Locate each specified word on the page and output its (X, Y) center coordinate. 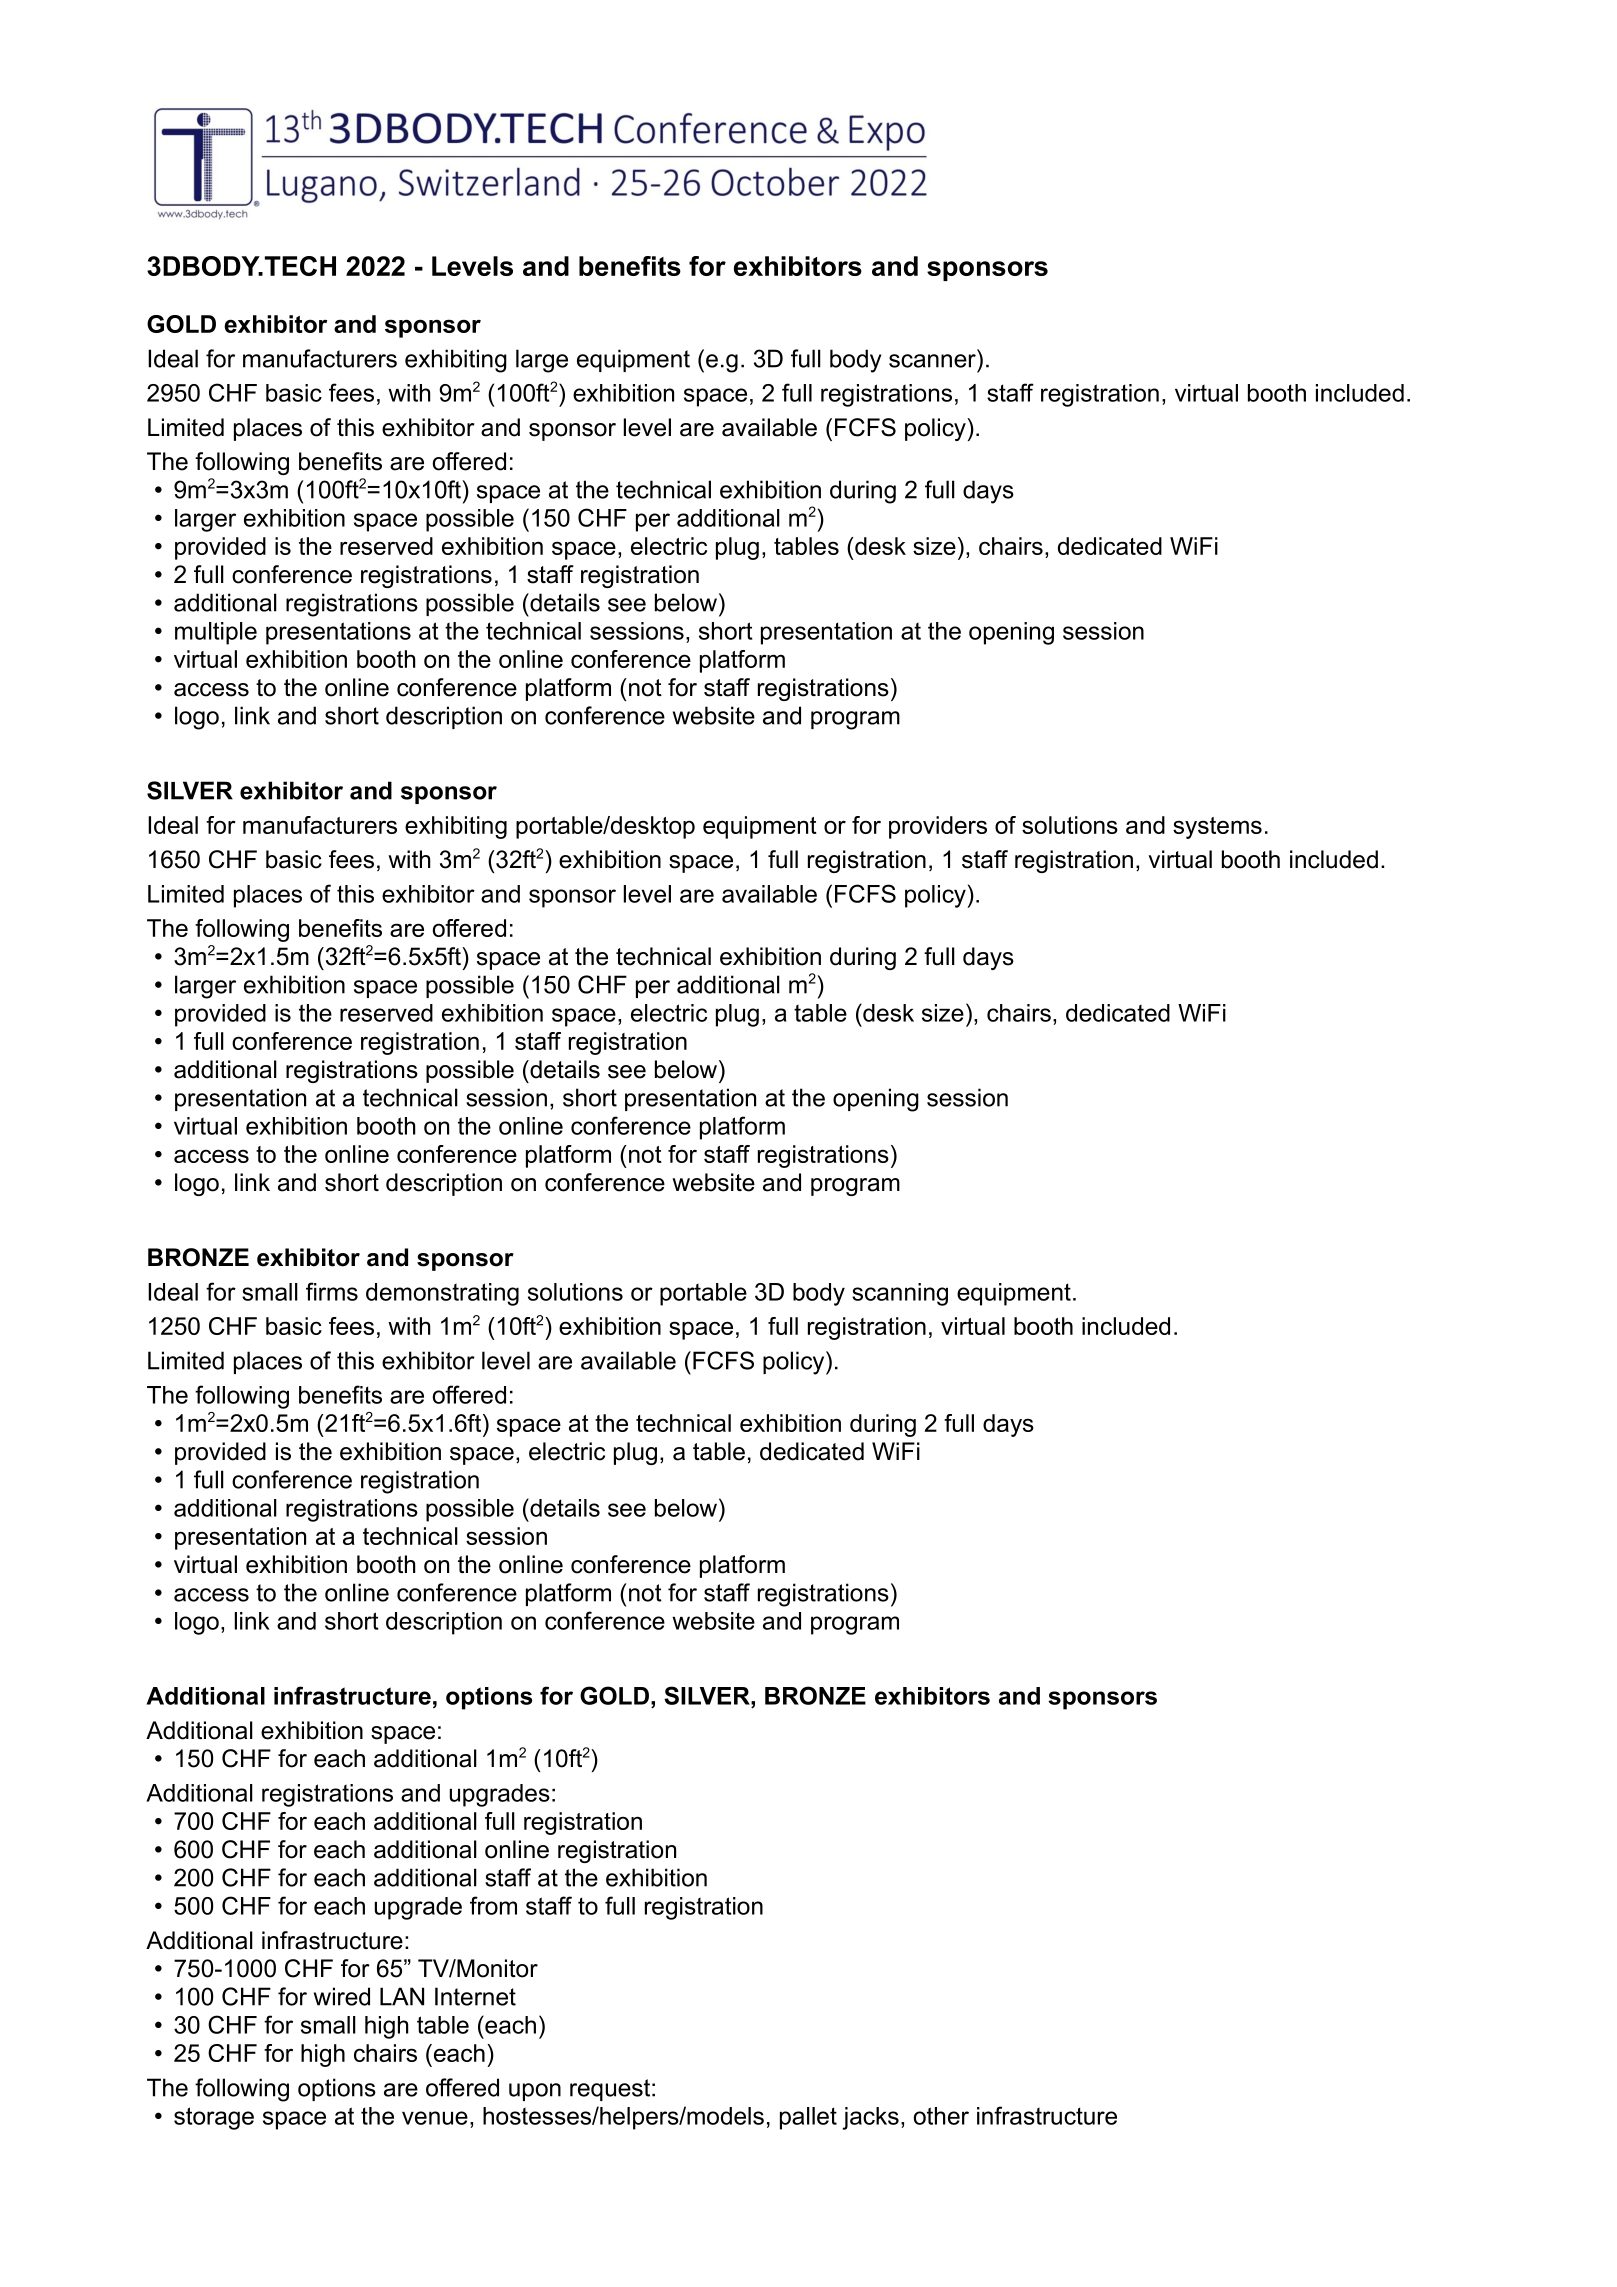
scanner (932, 361)
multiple (216, 633)
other (941, 2116)
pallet (808, 2118)
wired (342, 1996)
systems (1217, 828)
